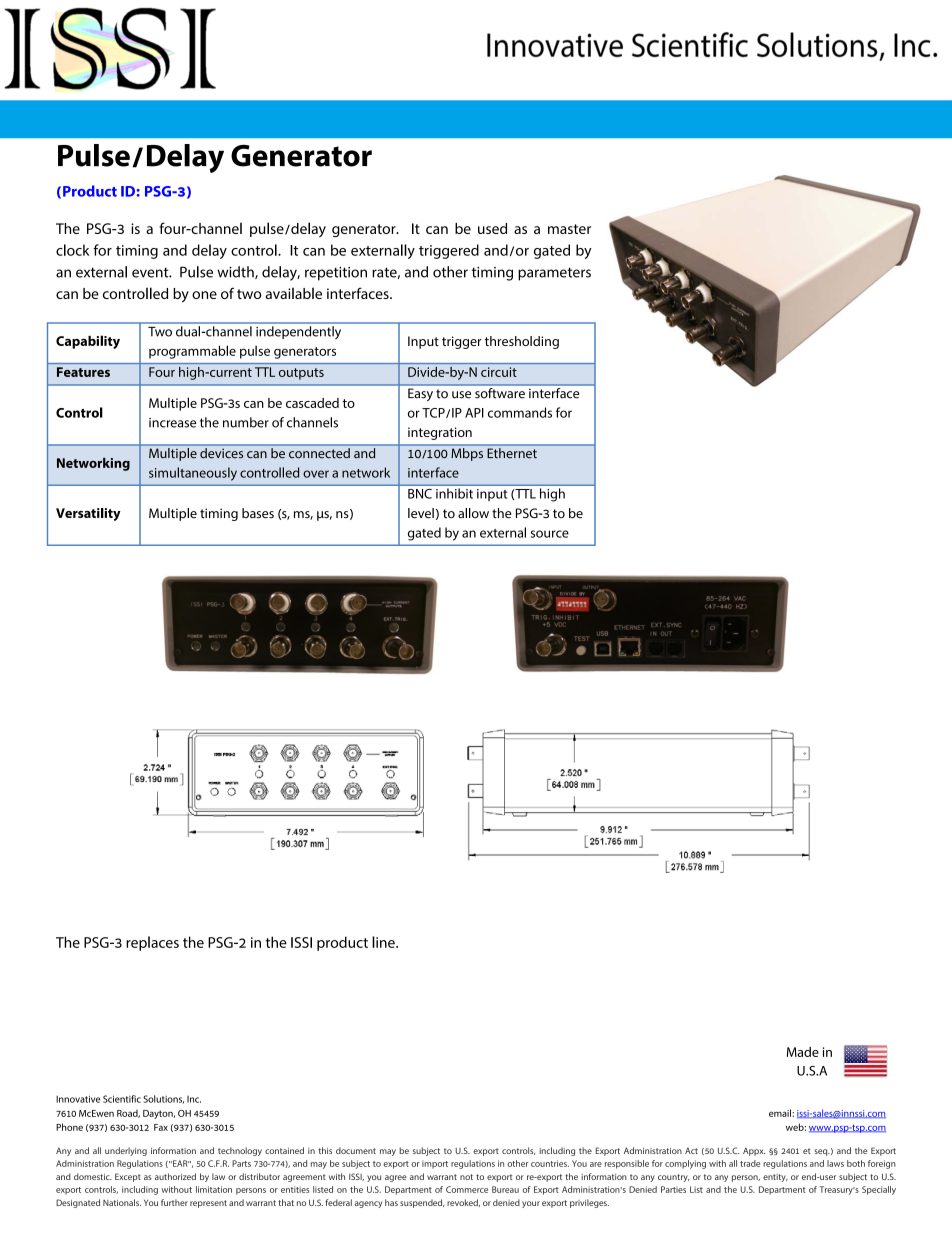  I want to click on used, so click(492, 228).
